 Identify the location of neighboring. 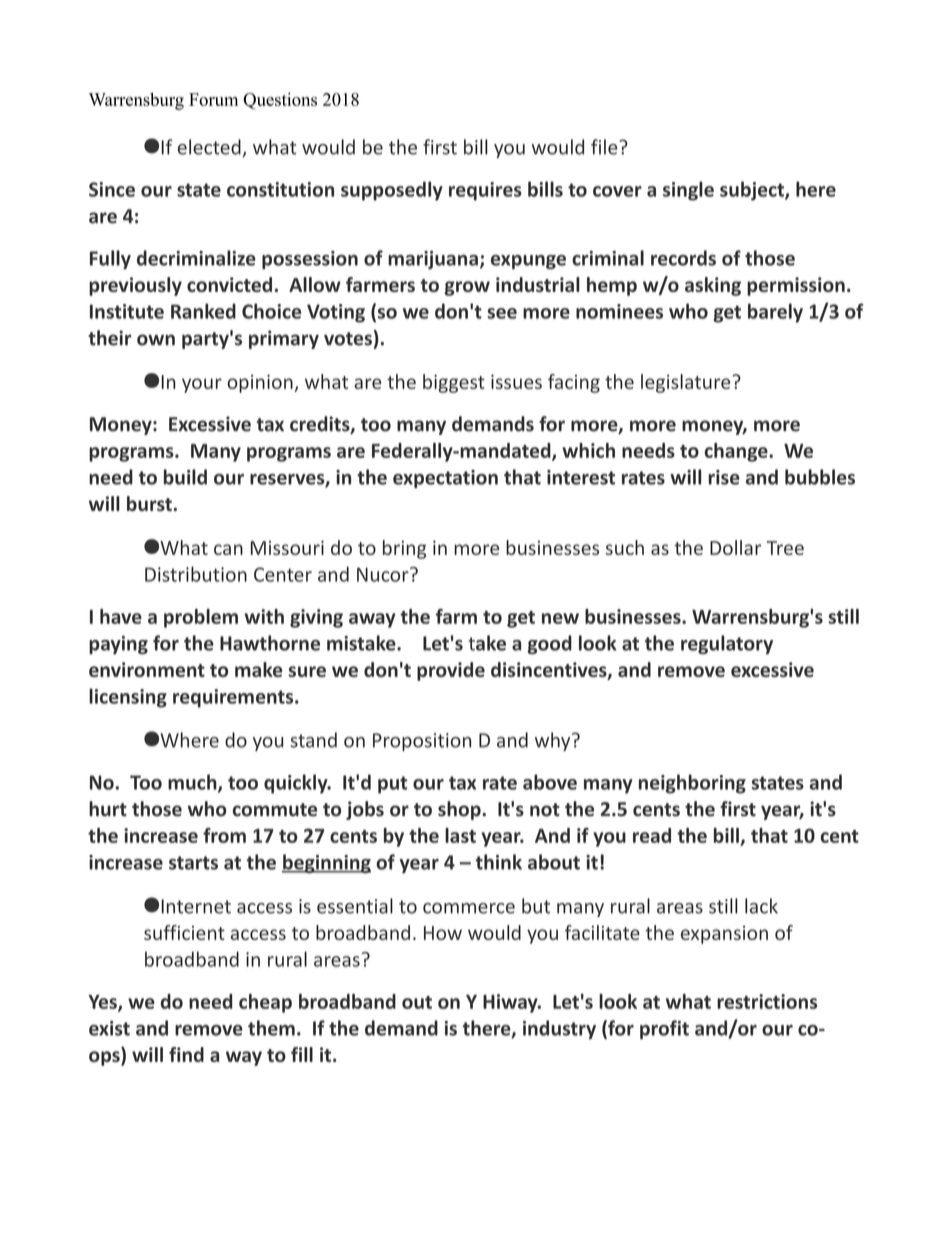
(692, 784).
